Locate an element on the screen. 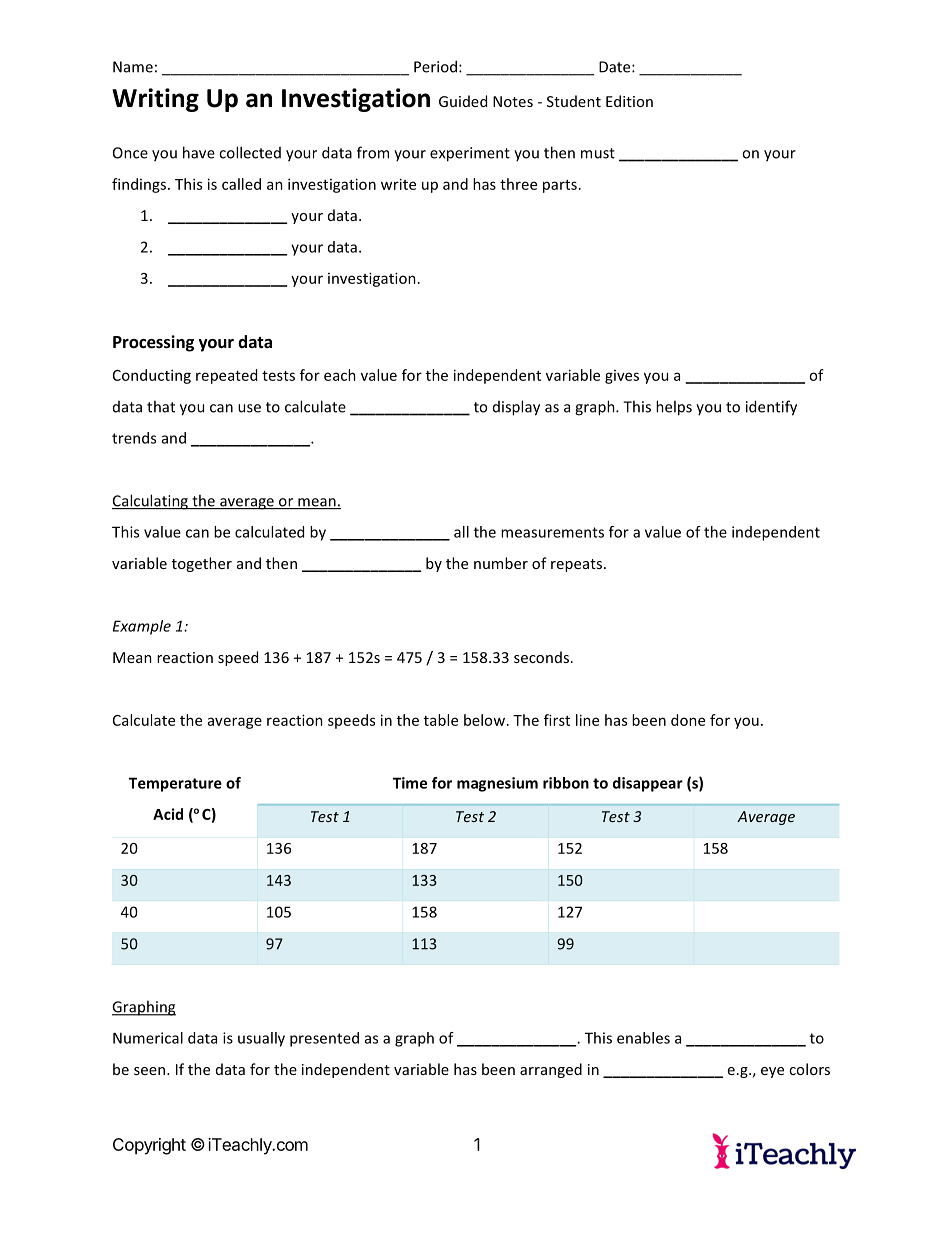 The height and width of the screenshot is (1233, 952). magnesium is located at coordinates (497, 784).
